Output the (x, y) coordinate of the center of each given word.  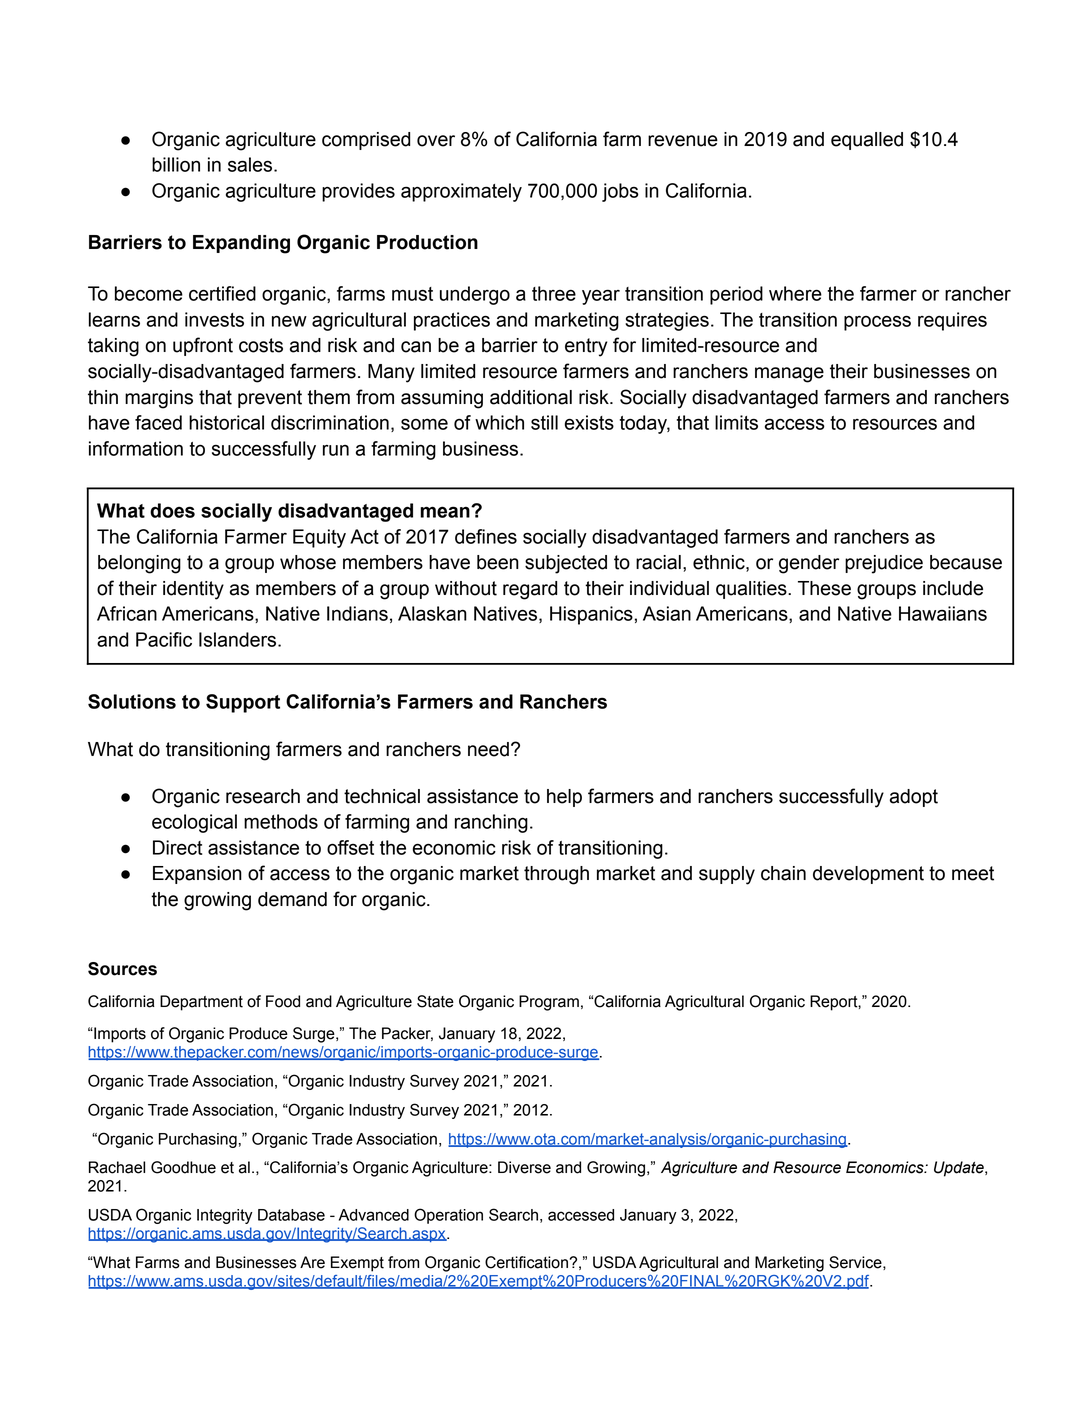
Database (291, 1215)
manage (789, 375)
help (564, 798)
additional (531, 397)
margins (159, 399)
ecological (194, 823)
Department (201, 1003)
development (868, 875)
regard (530, 590)
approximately (461, 192)
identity (193, 590)
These (824, 588)
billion (176, 164)
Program (549, 1003)
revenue (683, 141)
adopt (914, 798)
